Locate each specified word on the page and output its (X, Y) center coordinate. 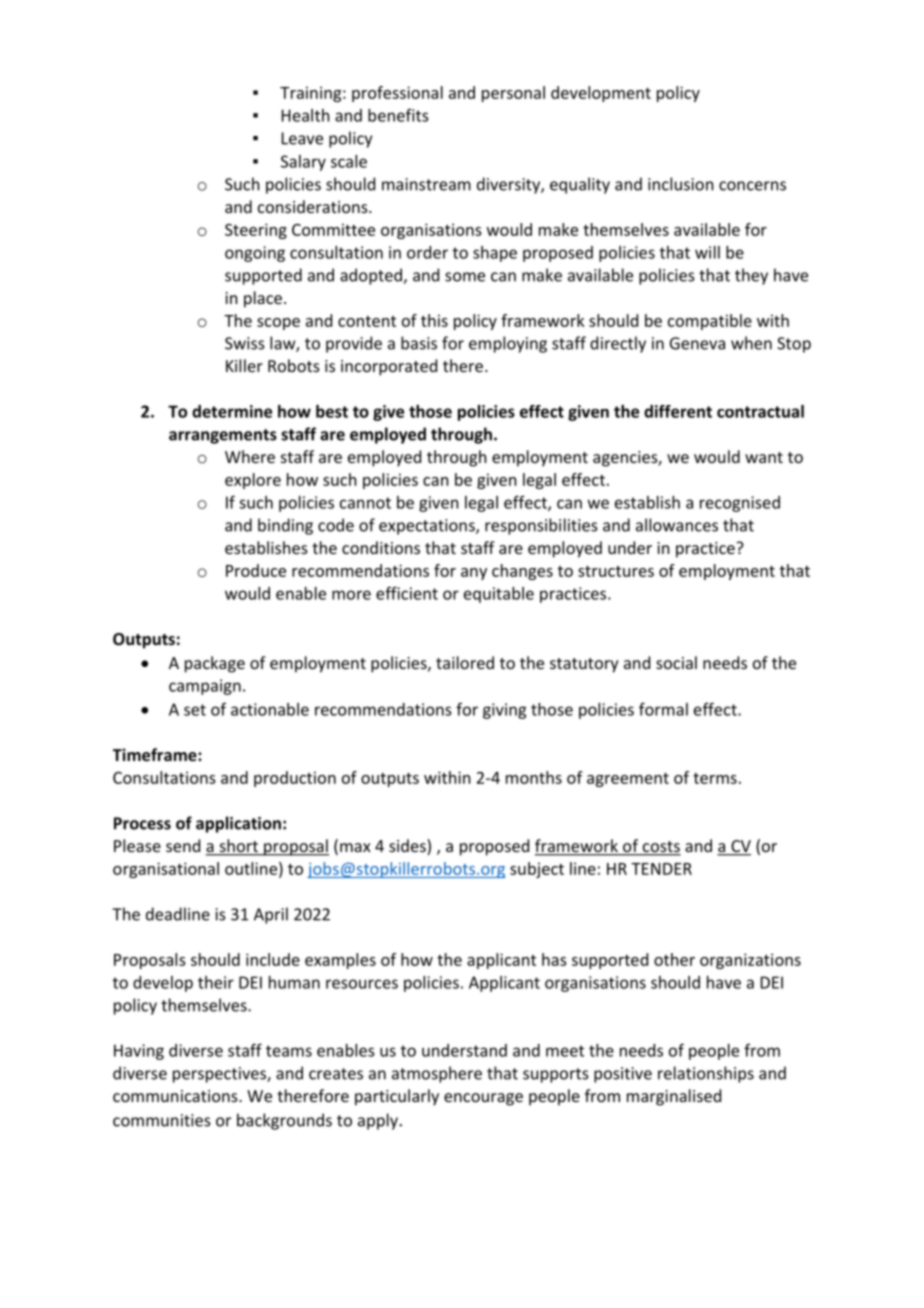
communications (176, 1096)
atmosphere (437, 1074)
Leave (302, 138)
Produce (256, 570)
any (474, 574)
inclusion (681, 184)
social (676, 662)
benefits (398, 115)
